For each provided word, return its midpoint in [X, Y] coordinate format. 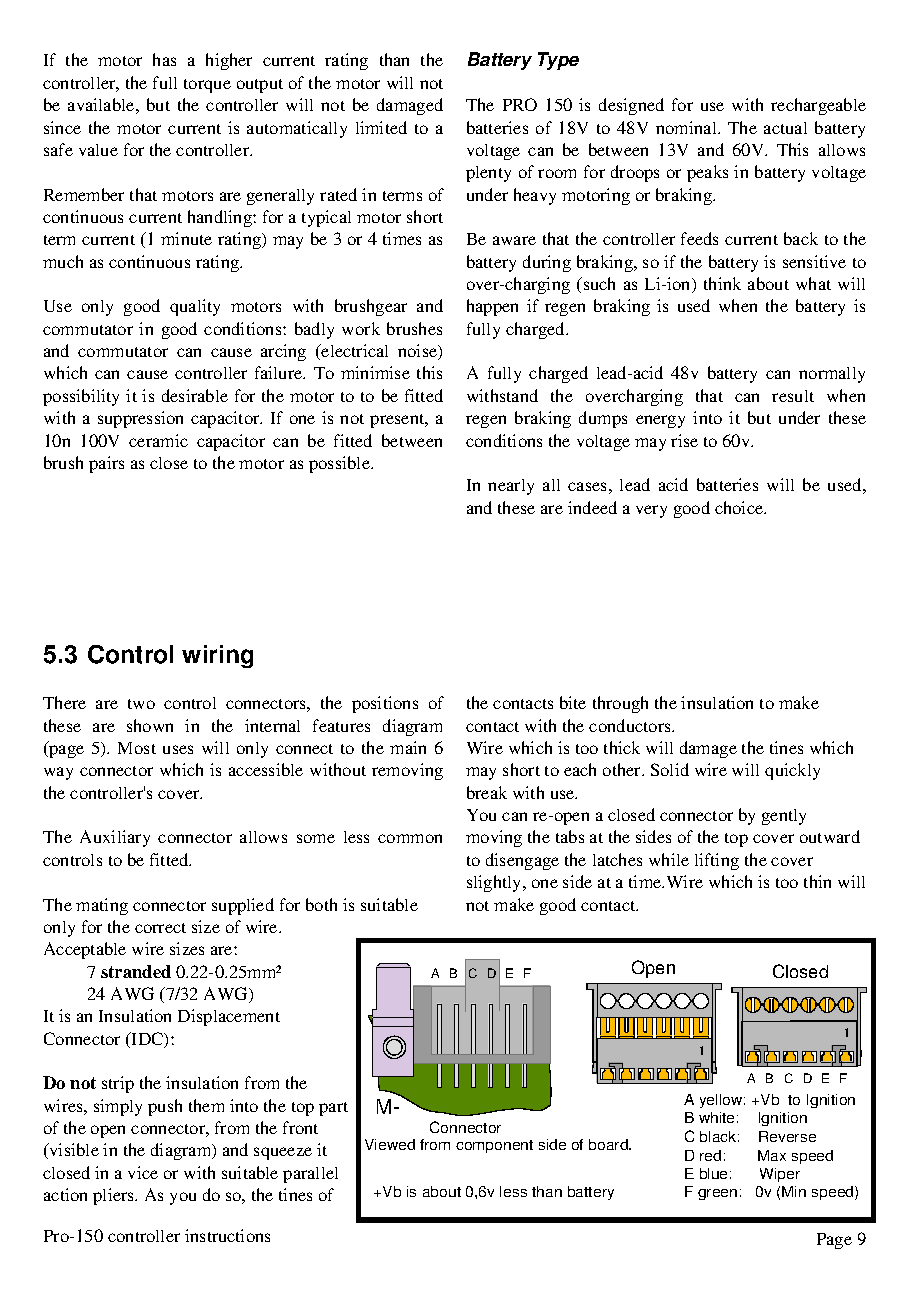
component [494, 1146]
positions [385, 704]
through [620, 704]
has [164, 59]
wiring [217, 656]
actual [785, 128]
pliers [115, 1196]
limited [381, 127]
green [717, 1194]
